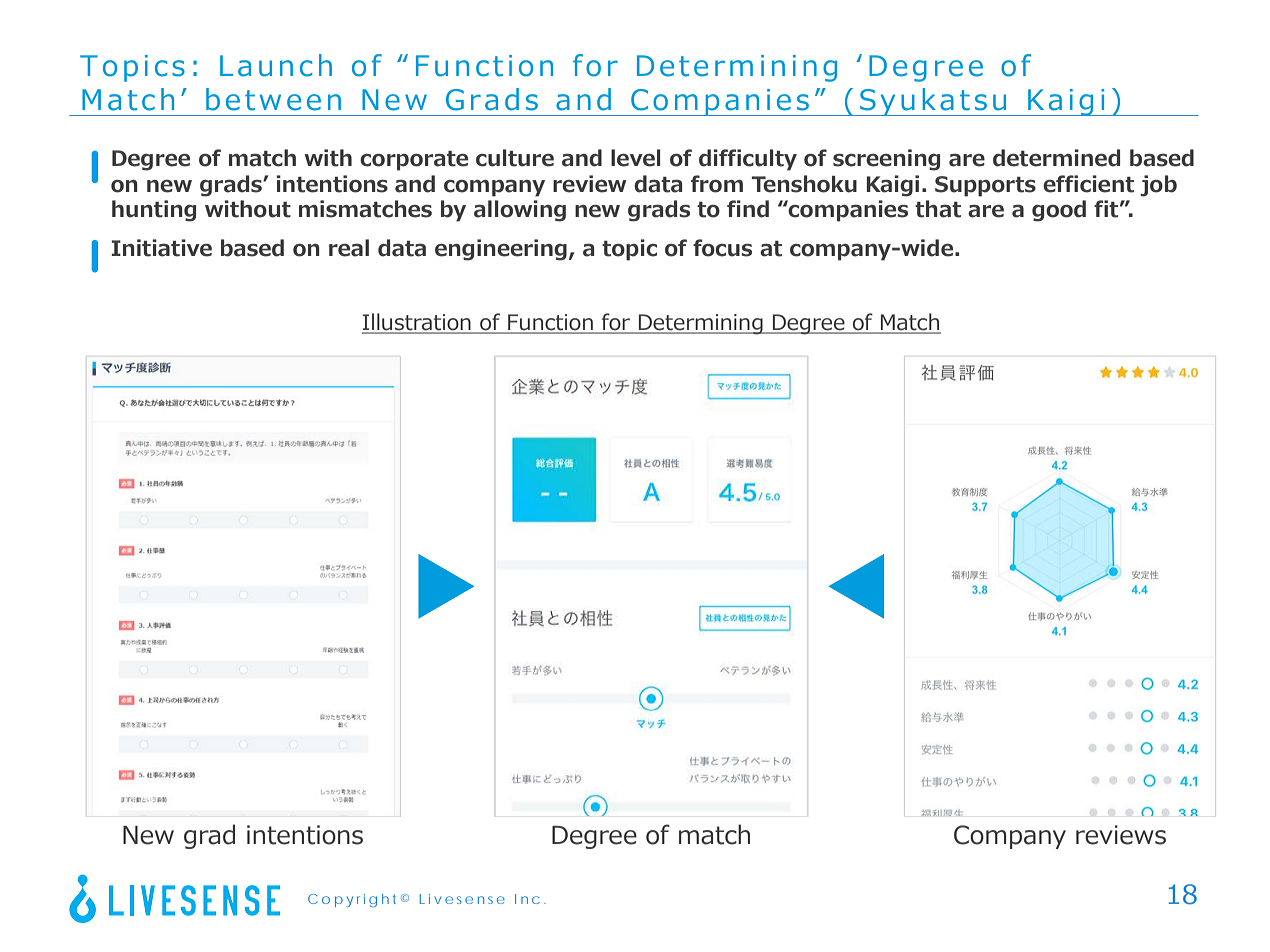 The width and height of the image is (1270, 952). What do you see at coordinates (1059, 211) in the image?
I see `good` at bounding box center [1059, 211].
